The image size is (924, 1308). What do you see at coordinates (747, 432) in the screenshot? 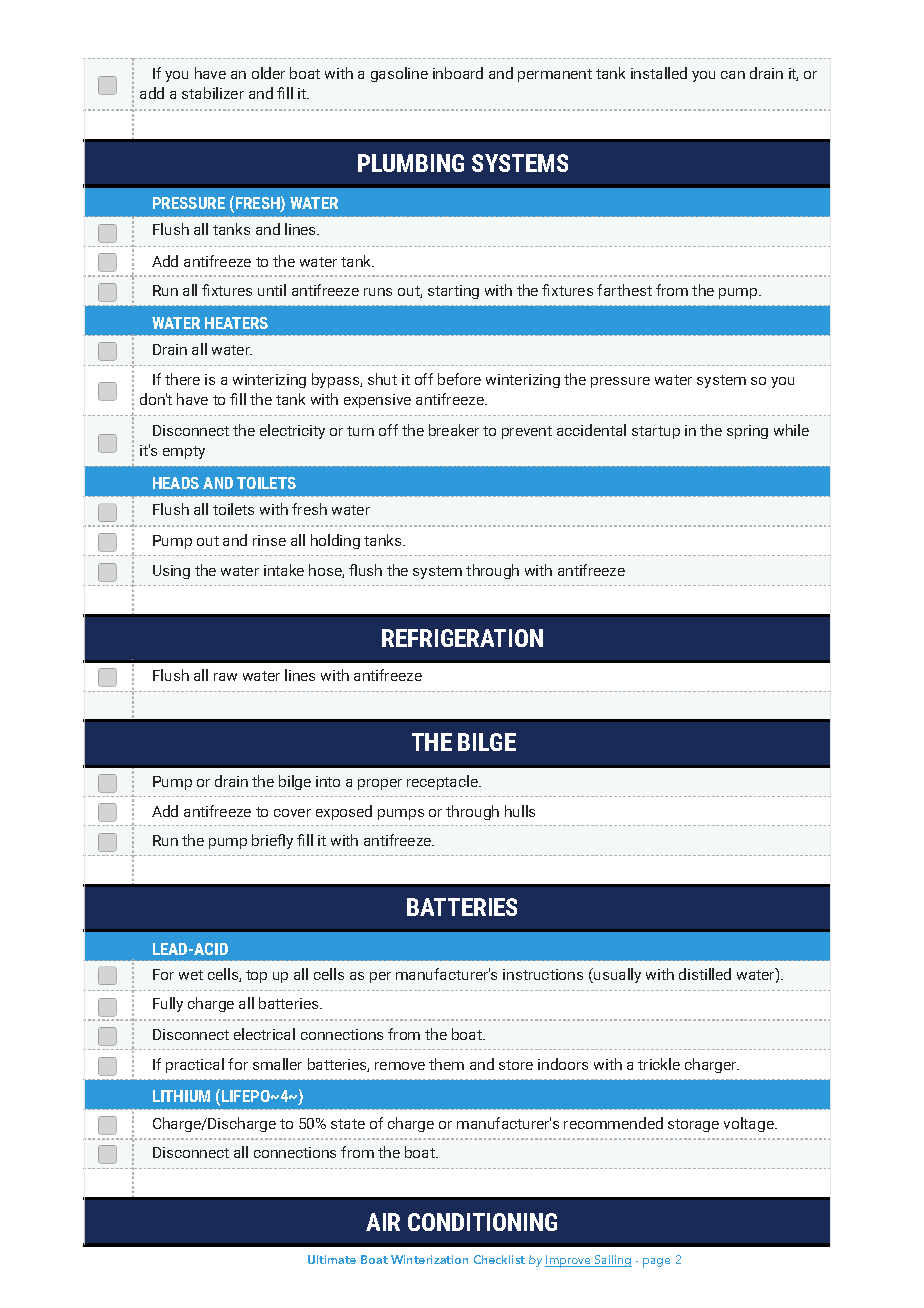
I see `spring` at bounding box center [747, 432].
